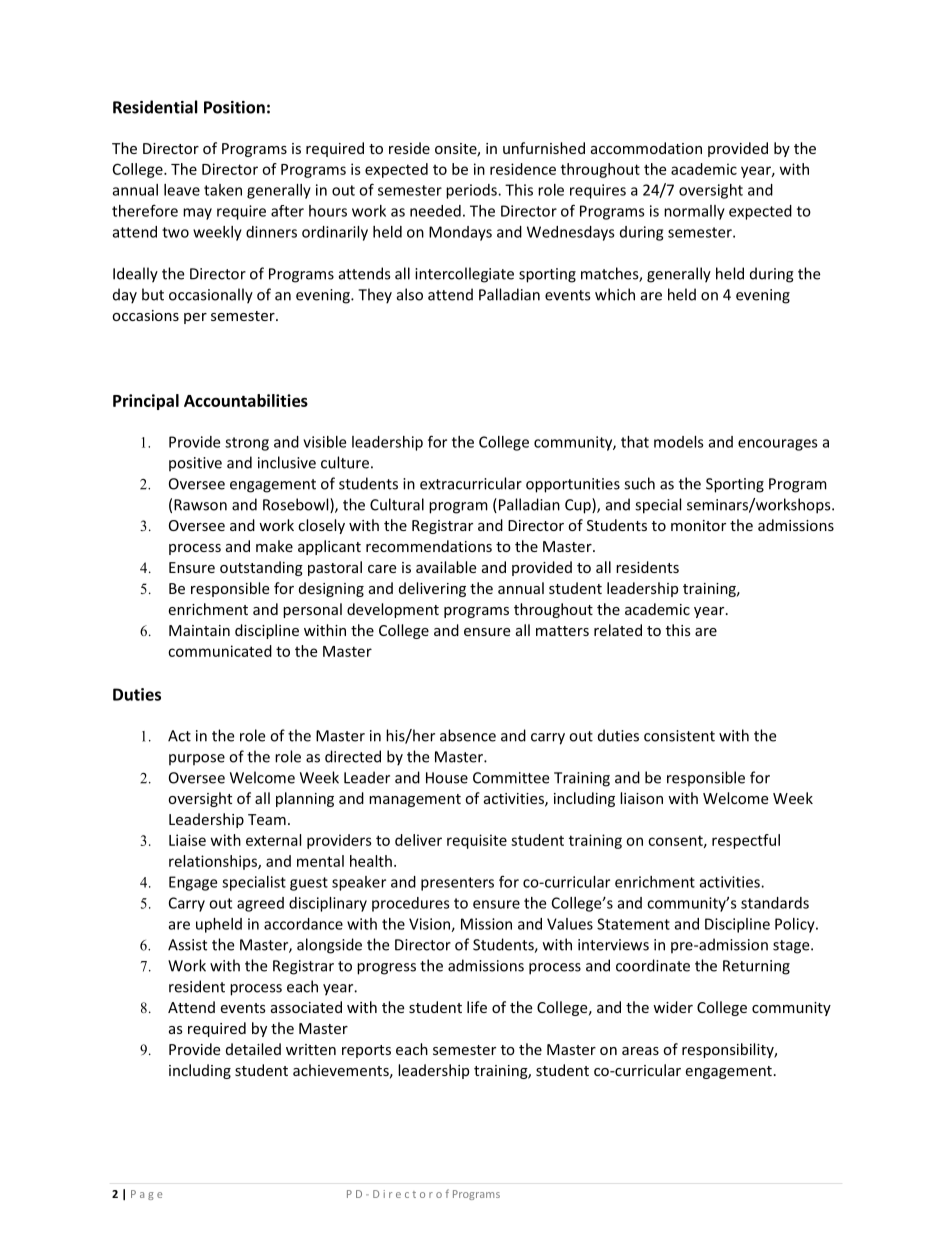 The image size is (952, 1233). I want to click on wider, so click(673, 1007).
